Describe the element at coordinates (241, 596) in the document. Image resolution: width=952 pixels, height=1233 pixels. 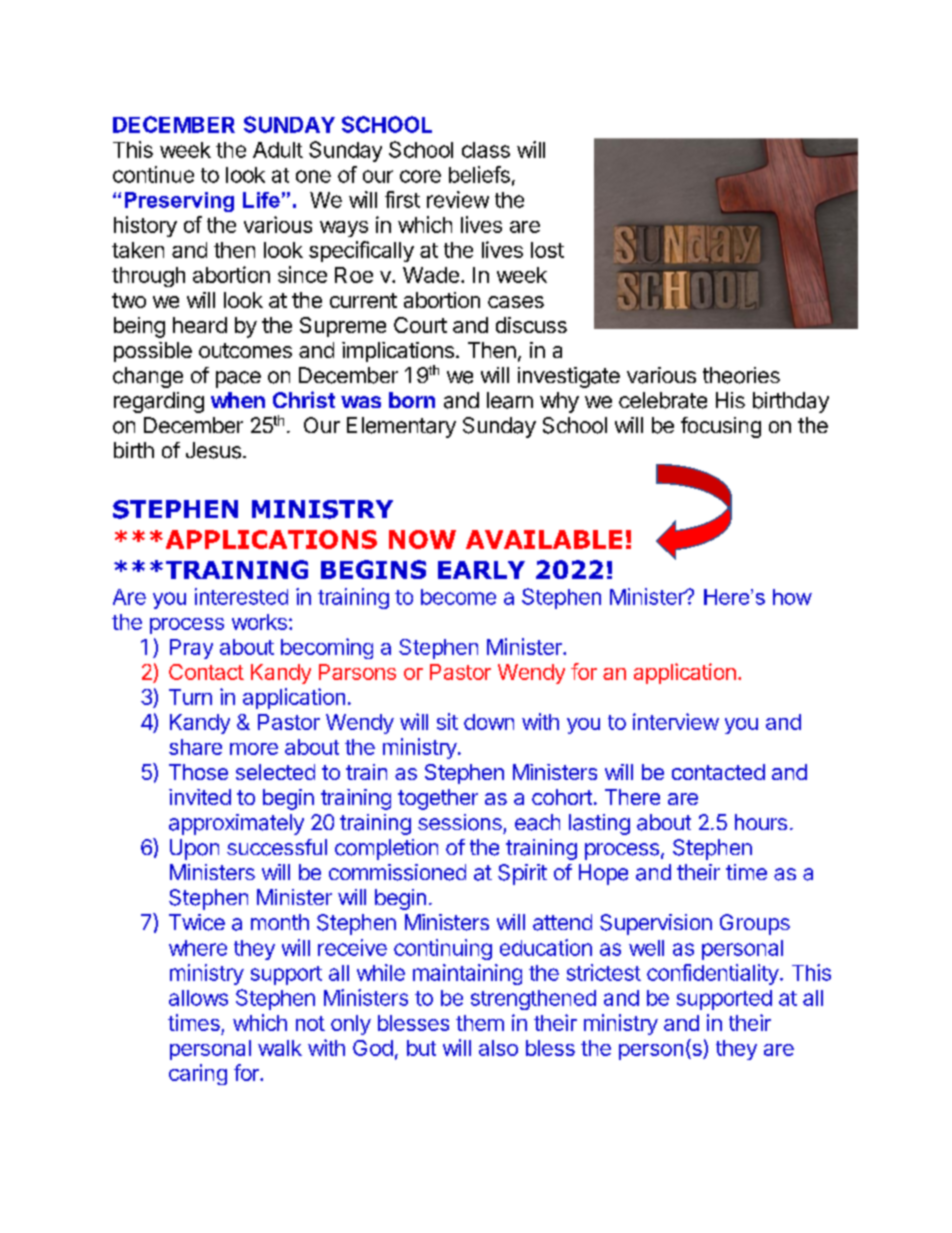
I see `interested` at that location.
